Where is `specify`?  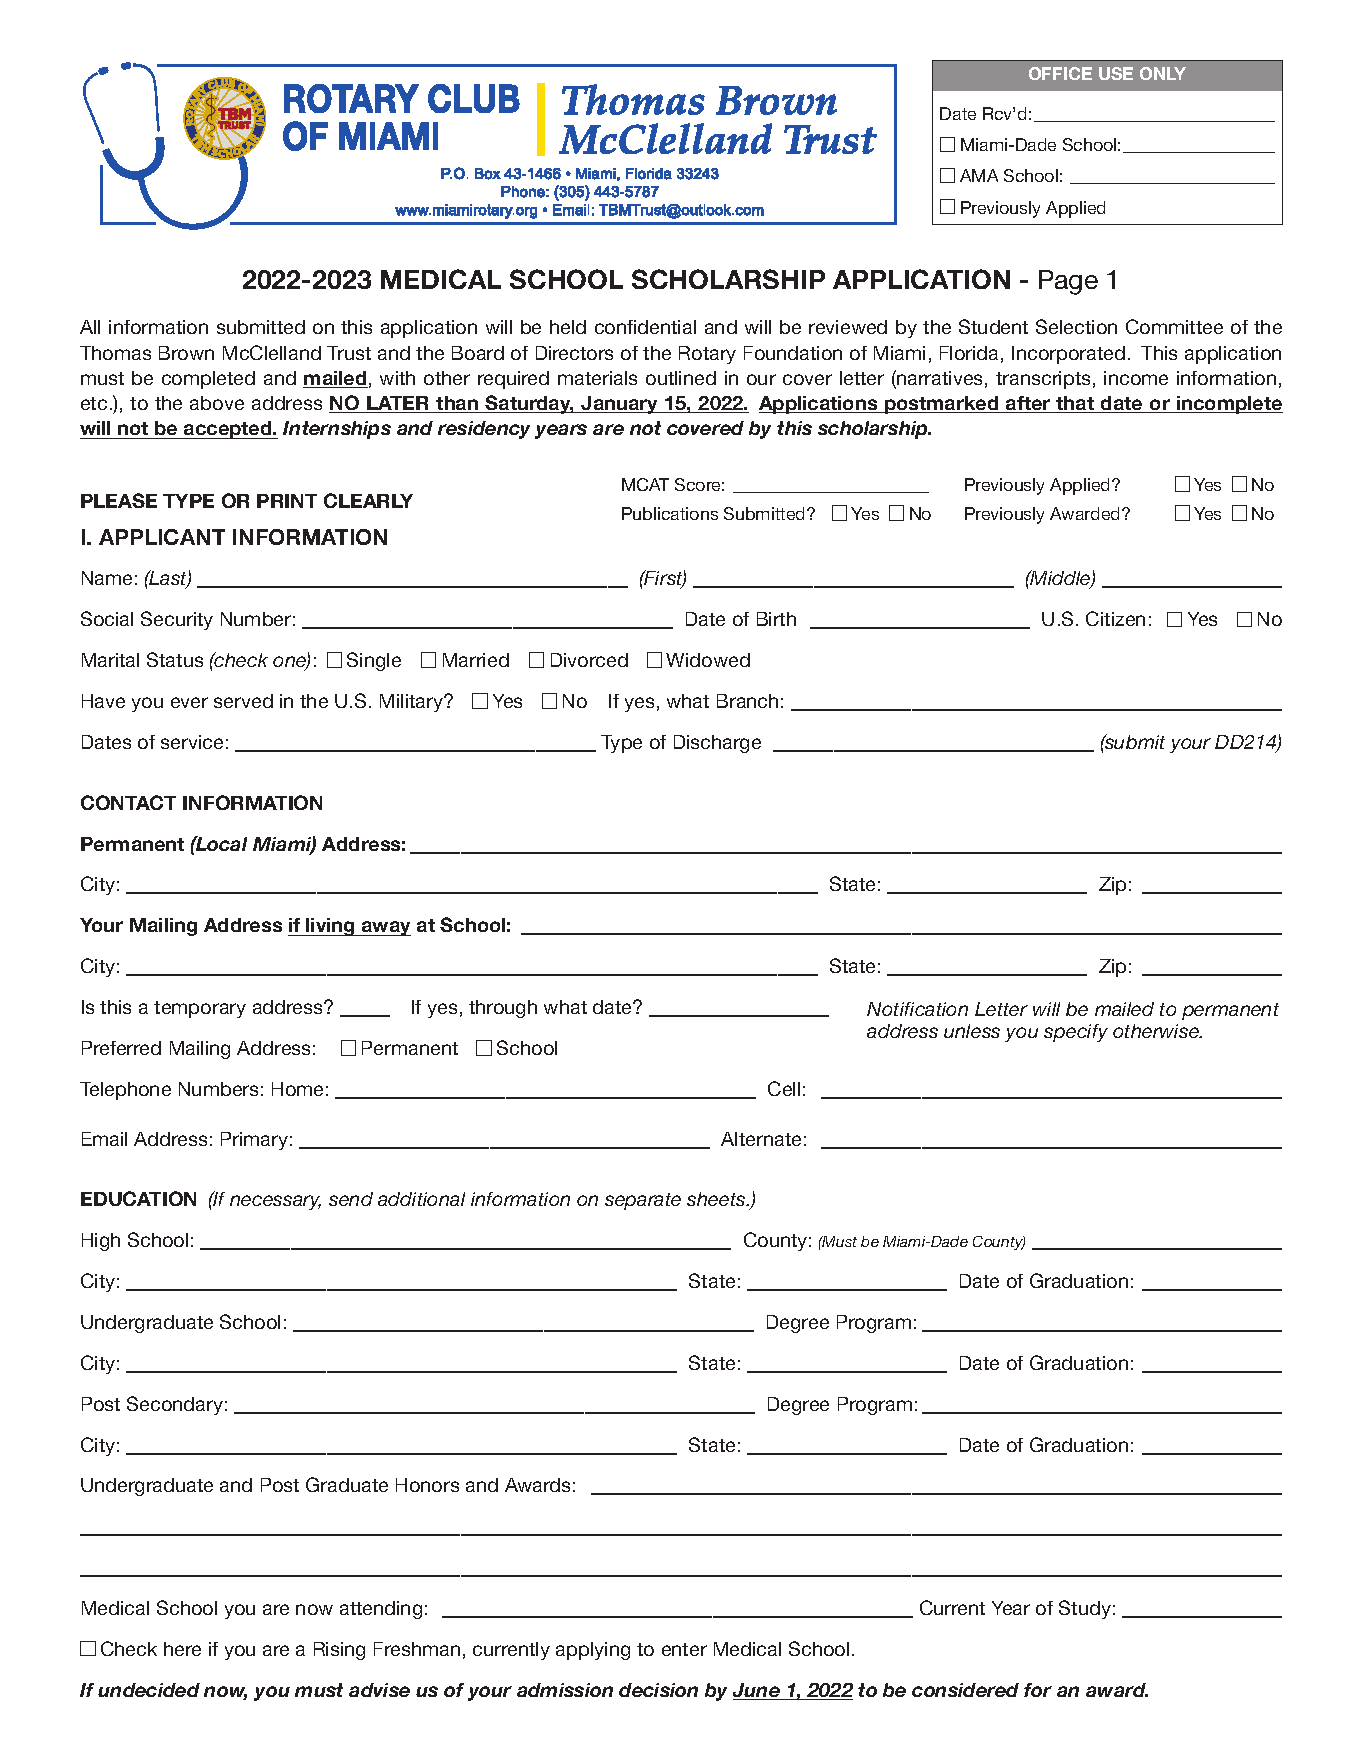 specify is located at coordinates (1076, 1033).
